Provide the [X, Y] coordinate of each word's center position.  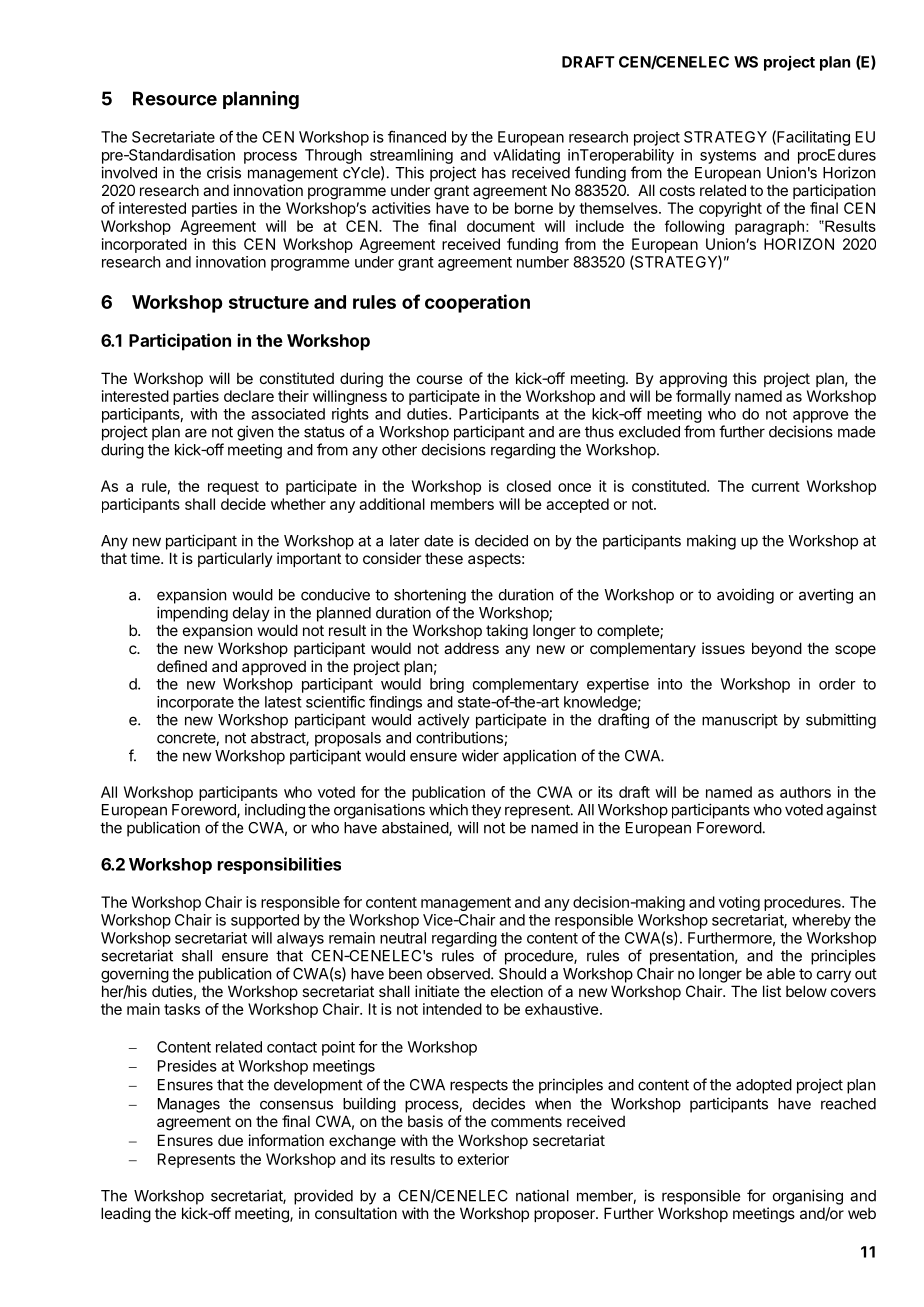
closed [529, 486]
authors [805, 792]
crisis [224, 172]
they [486, 811]
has [494, 173]
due [230, 1140]
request [233, 488]
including [275, 811]
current [776, 486]
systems [728, 157]
